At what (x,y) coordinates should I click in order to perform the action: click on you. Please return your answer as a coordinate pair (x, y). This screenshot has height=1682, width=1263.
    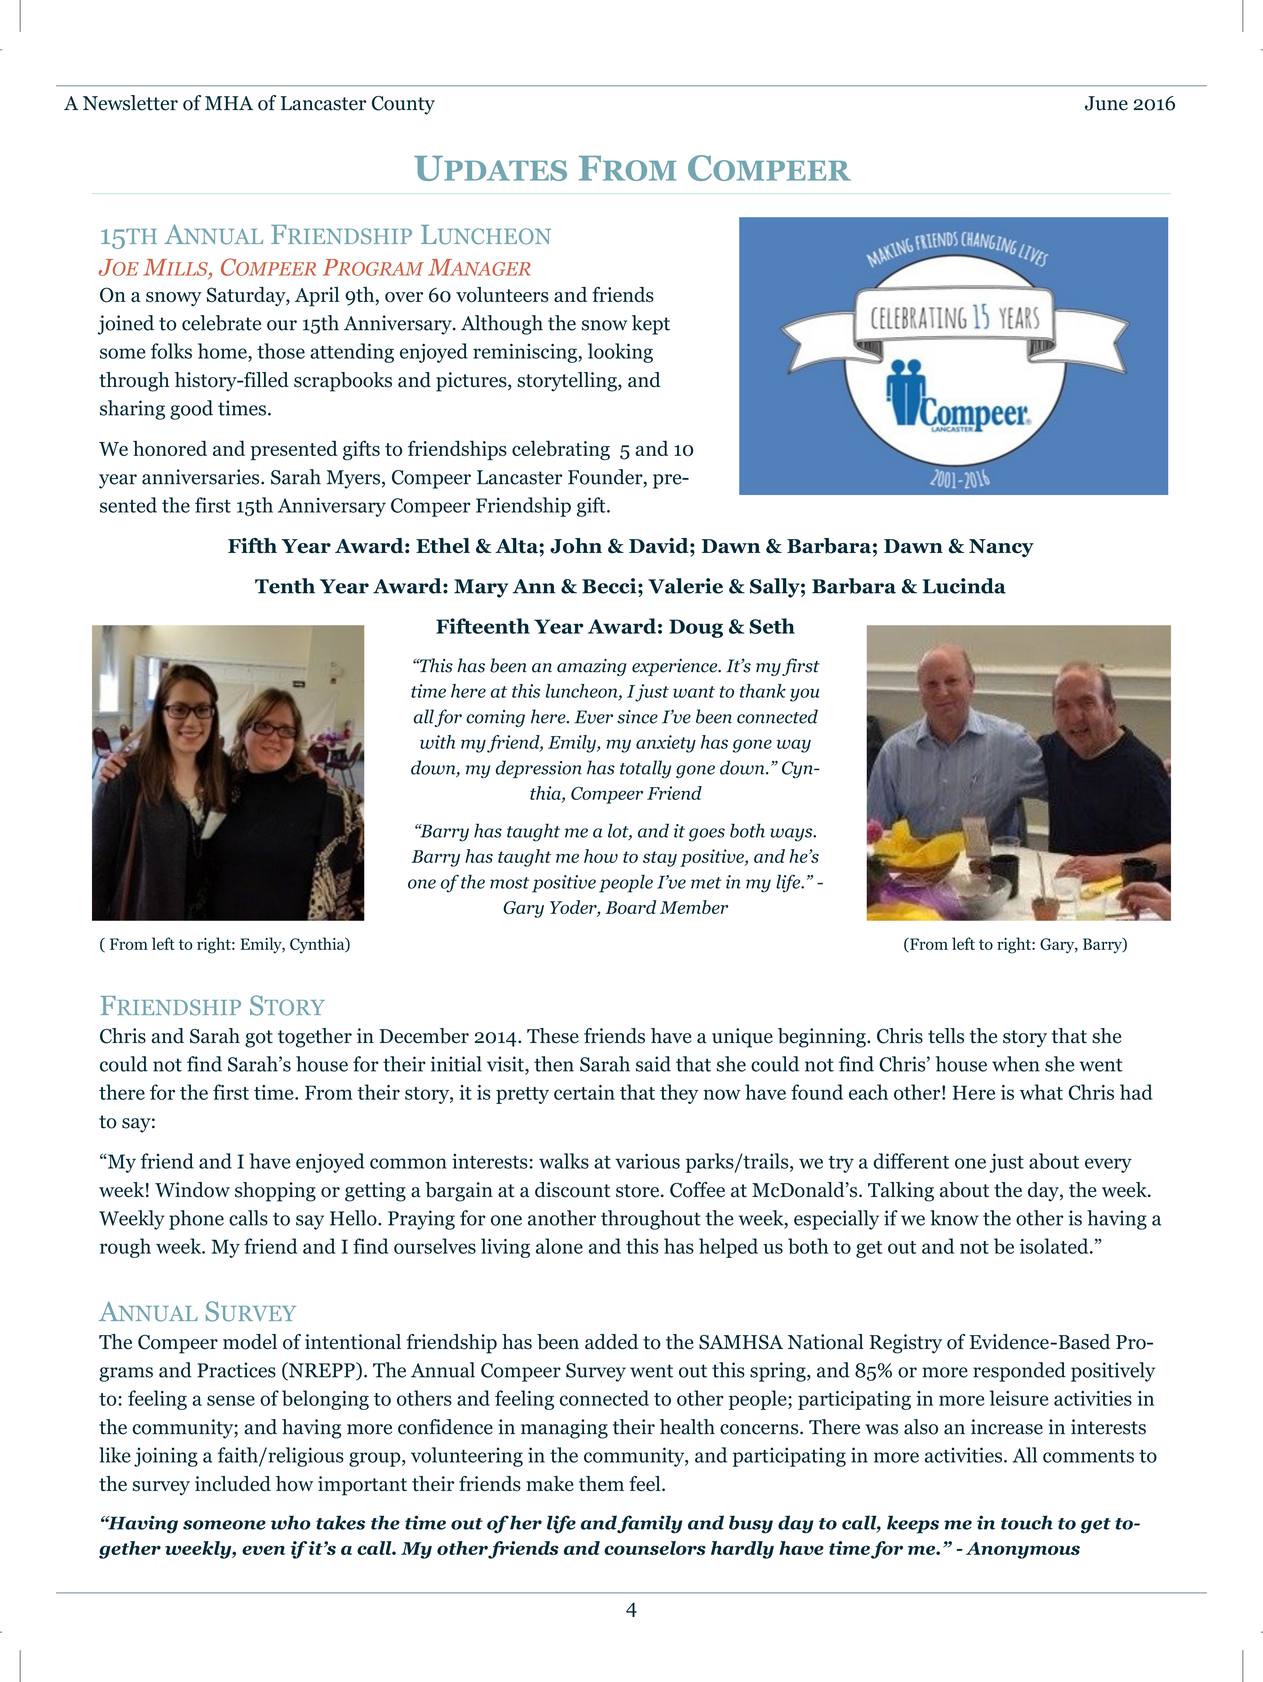
    Looking at the image, I should click on (804, 695).
